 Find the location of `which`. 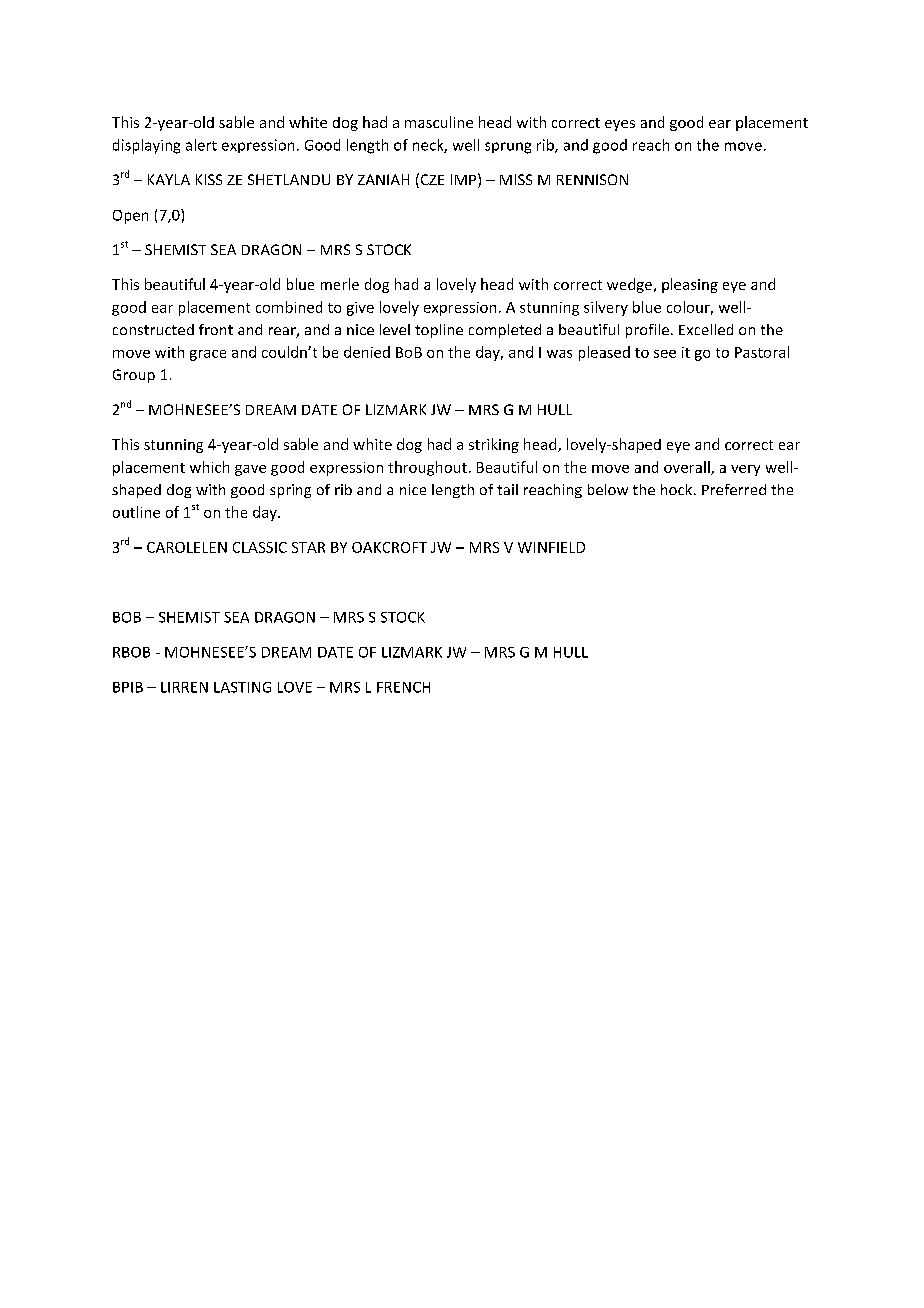

which is located at coordinates (209, 467).
